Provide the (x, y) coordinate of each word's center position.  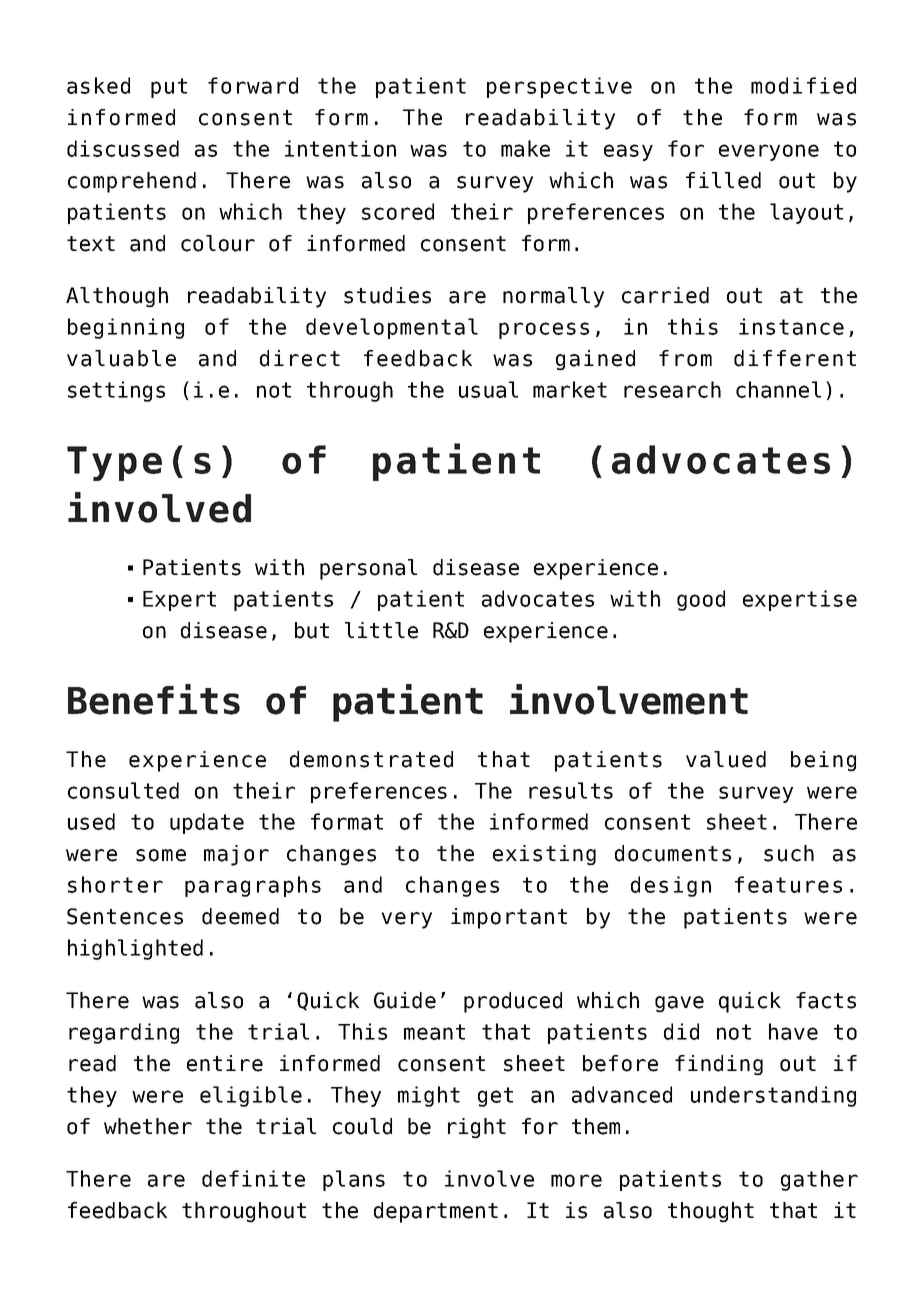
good (701, 600)
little (381, 630)
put (169, 88)
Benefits (154, 699)
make (525, 148)
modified (803, 85)
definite (253, 1178)
